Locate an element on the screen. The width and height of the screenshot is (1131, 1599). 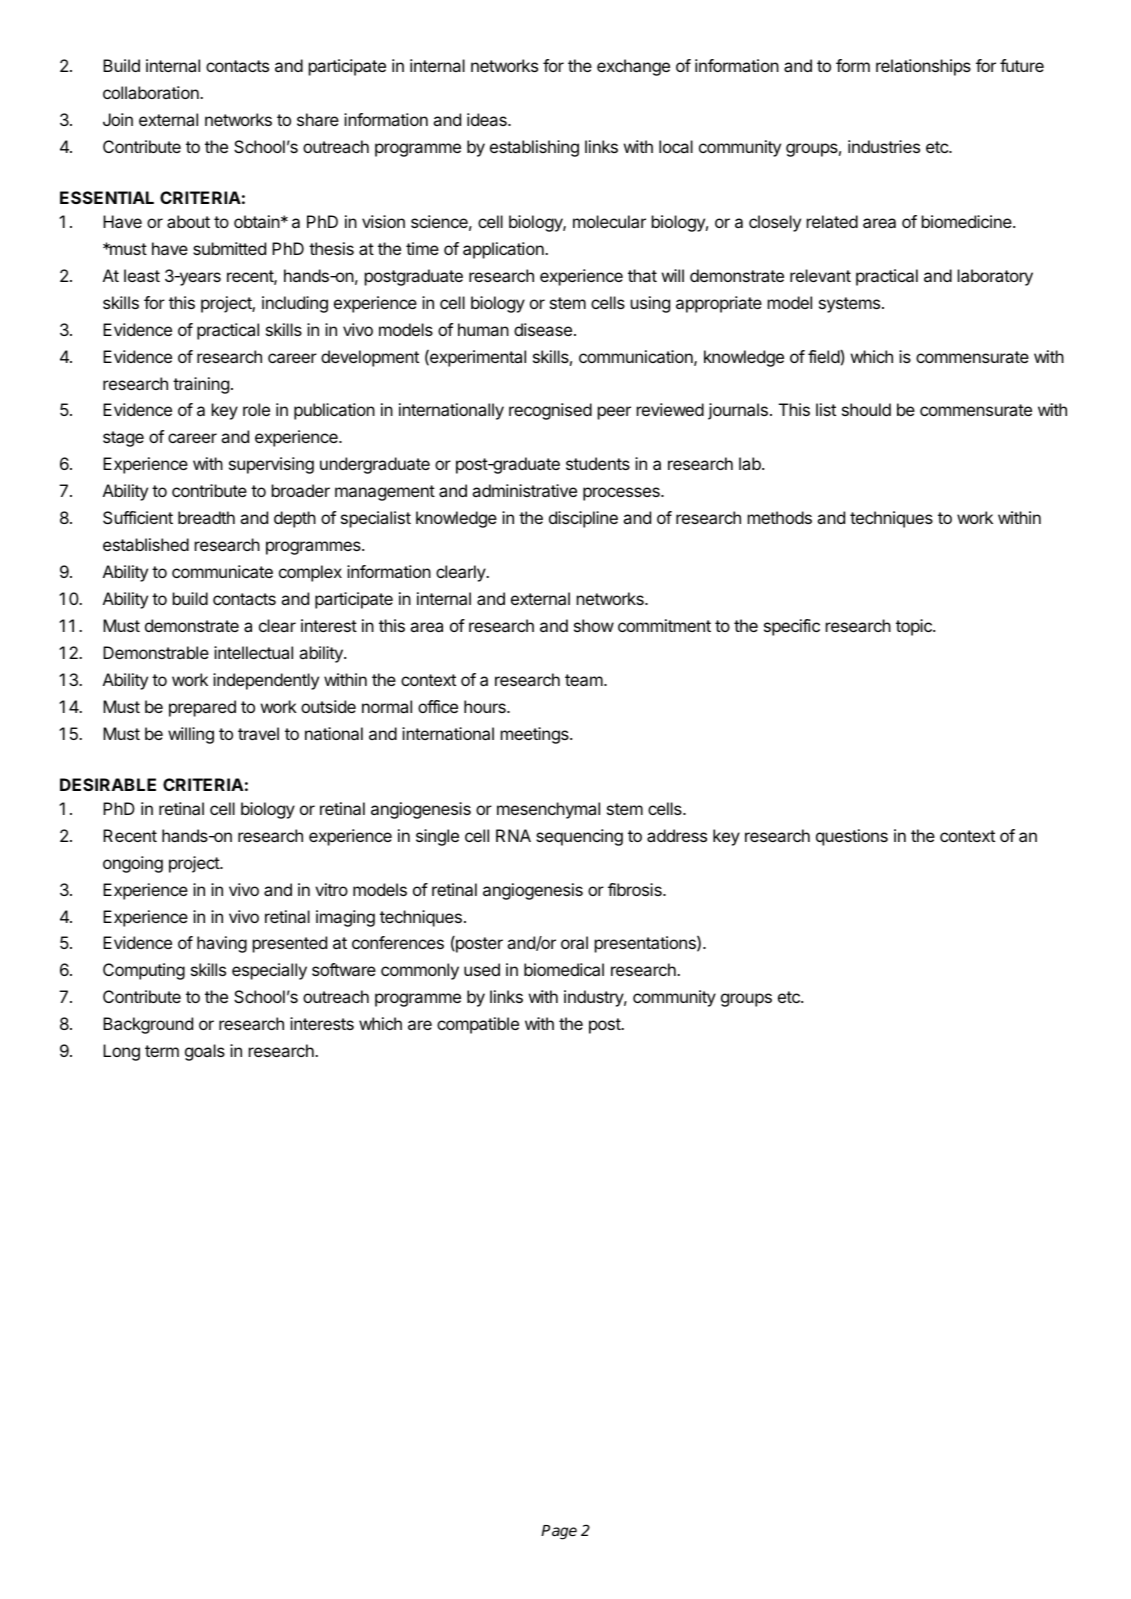
compatible is located at coordinates (478, 1025).
